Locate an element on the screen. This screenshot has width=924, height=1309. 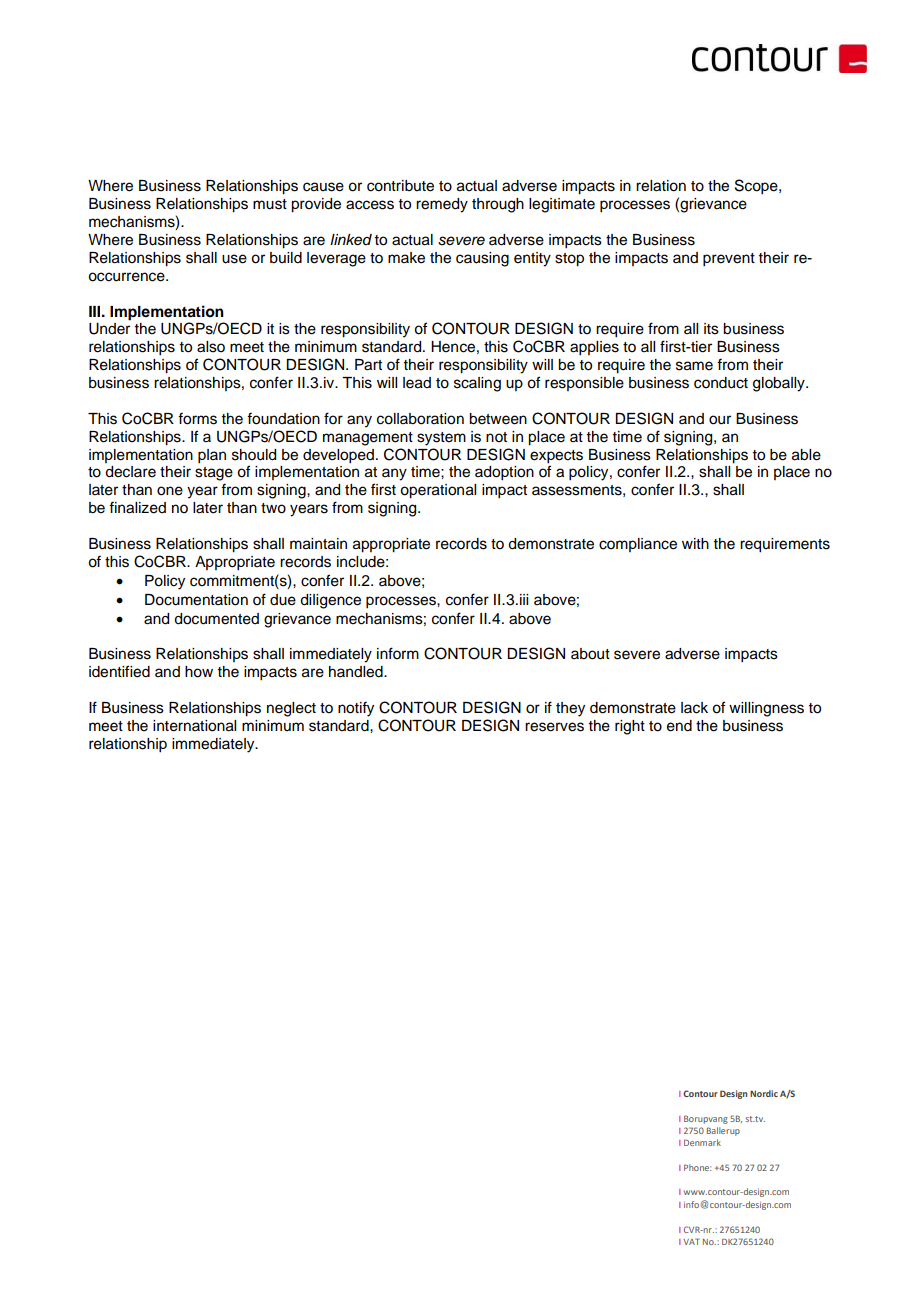
must is located at coordinates (270, 204).
